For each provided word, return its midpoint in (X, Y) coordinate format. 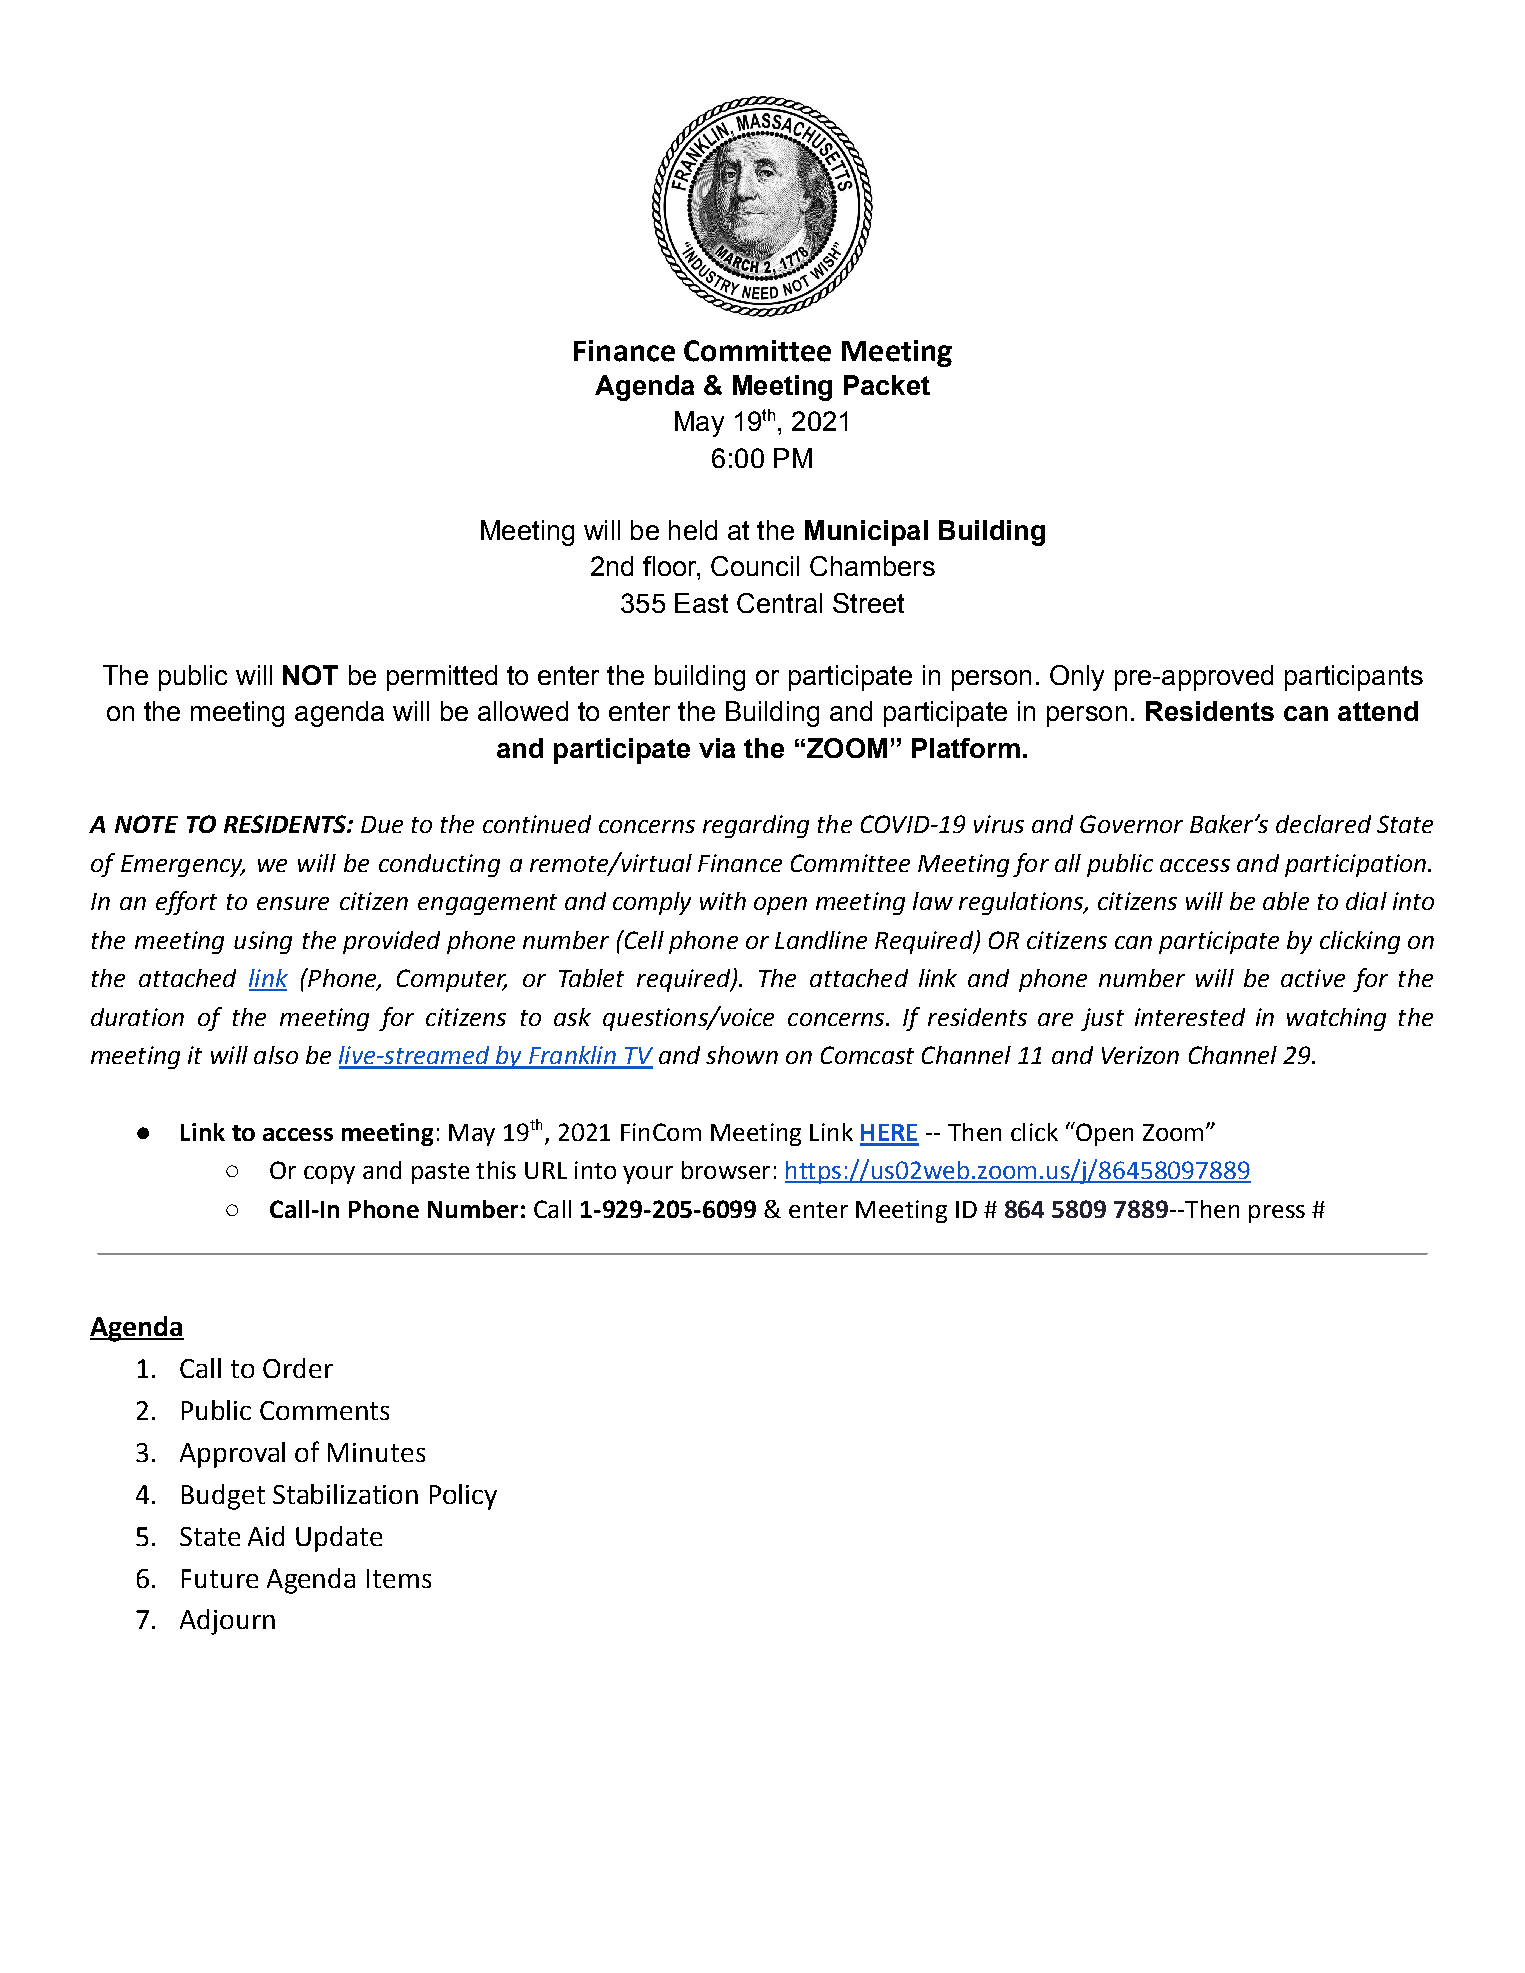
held (693, 530)
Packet (887, 385)
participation (1355, 865)
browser (726, 1170)
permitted (442, 678)
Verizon (1140, 1055)
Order (298, 1368)
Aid (266, 1536)
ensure (293, 903)
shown (742, 1055)
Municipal (866, 533)
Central (779, 603)
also (276, 1055)
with (723, 901)
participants (1354, 678)
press (1277, 1214)
